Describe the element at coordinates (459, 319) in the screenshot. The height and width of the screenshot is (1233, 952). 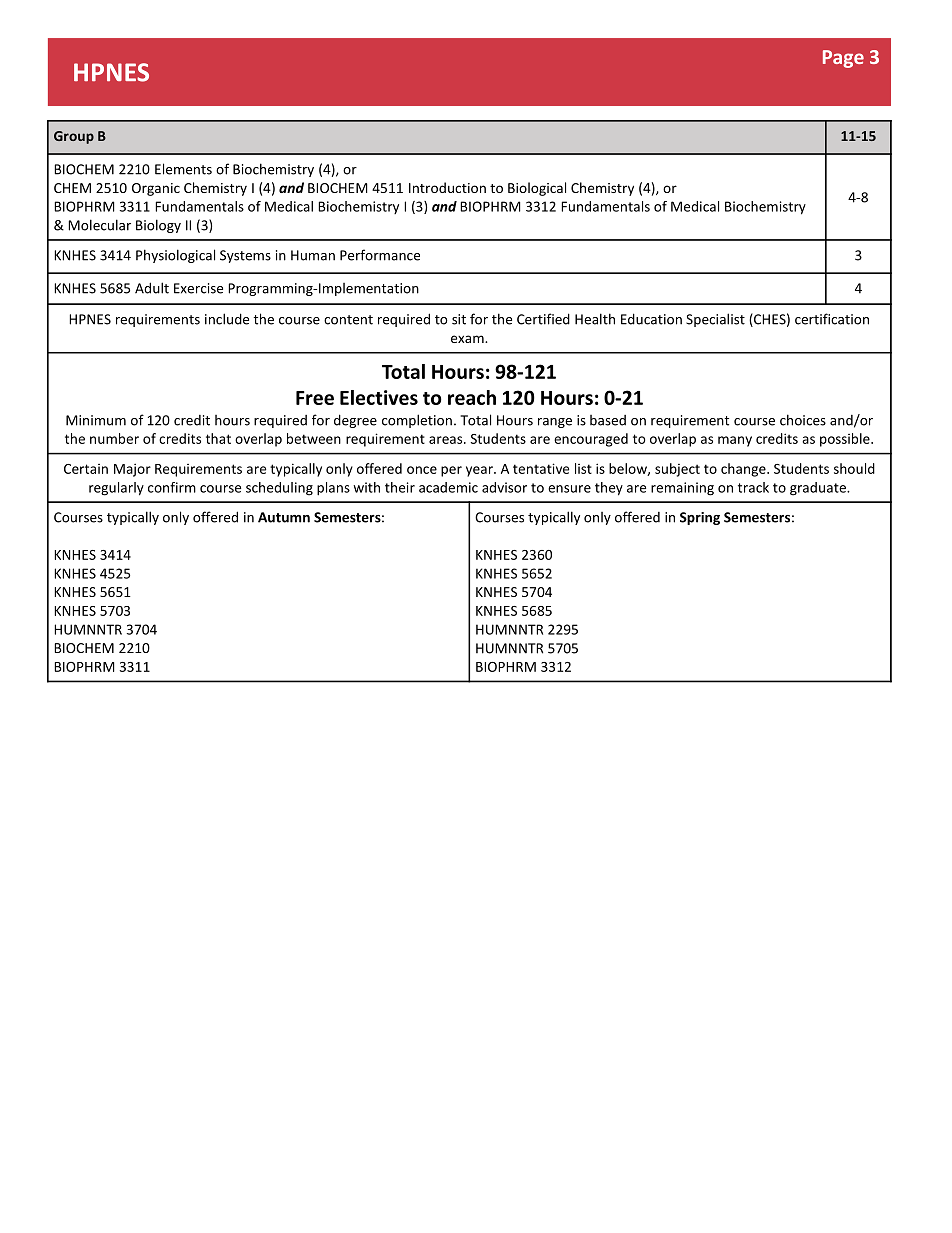
I see `sit` at that location.
